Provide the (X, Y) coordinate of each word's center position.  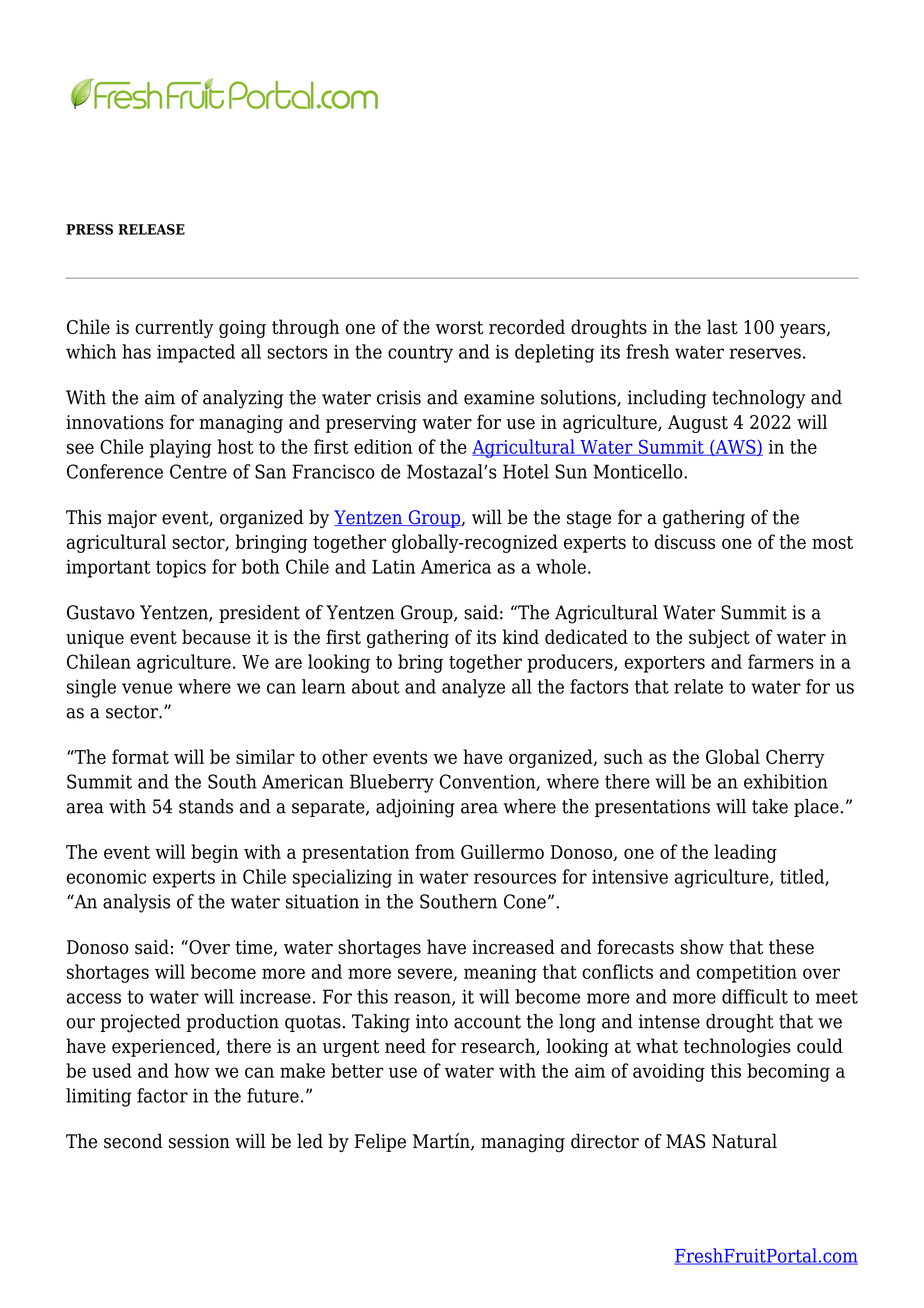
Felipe (380, 1142)
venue (147, 688)
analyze (473, 688)
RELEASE (151, 229)
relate (698, 686)
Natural (744, 1141)
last (722, 327)
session (199, 1141)
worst (459, 328)
